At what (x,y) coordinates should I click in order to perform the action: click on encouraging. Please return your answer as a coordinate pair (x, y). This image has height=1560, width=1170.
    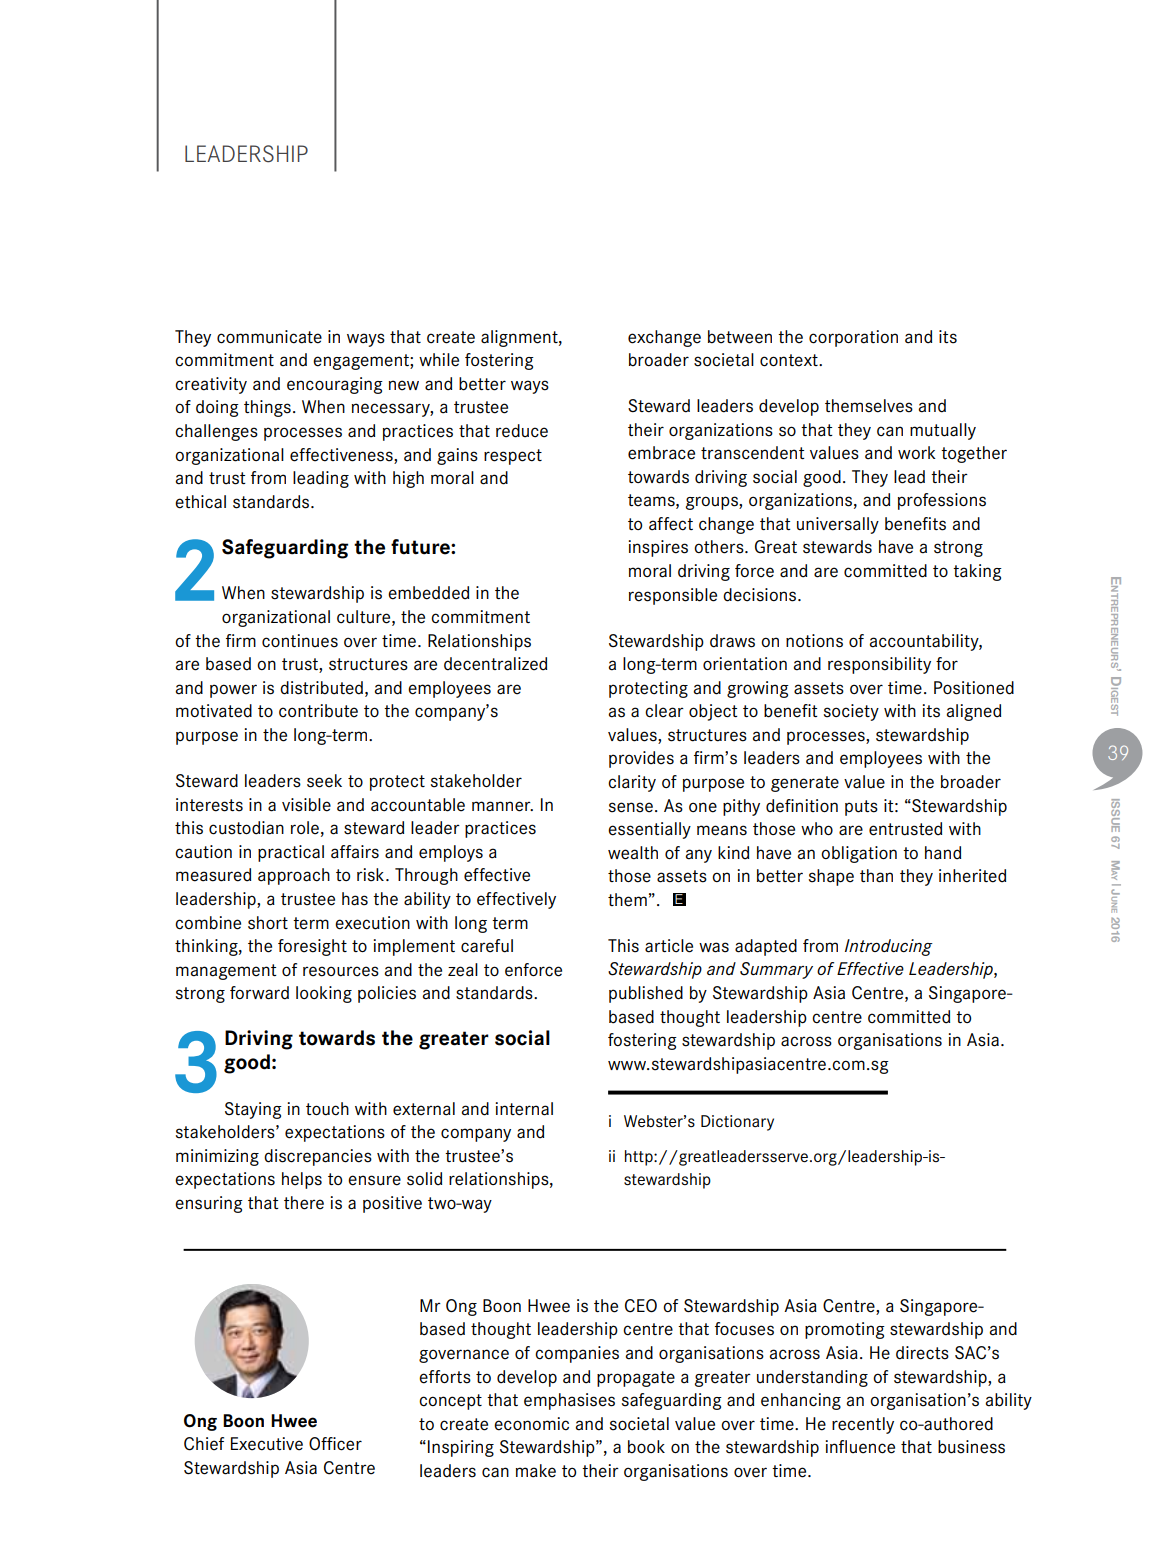
    Looking at the image, I should click on (335, 385).
